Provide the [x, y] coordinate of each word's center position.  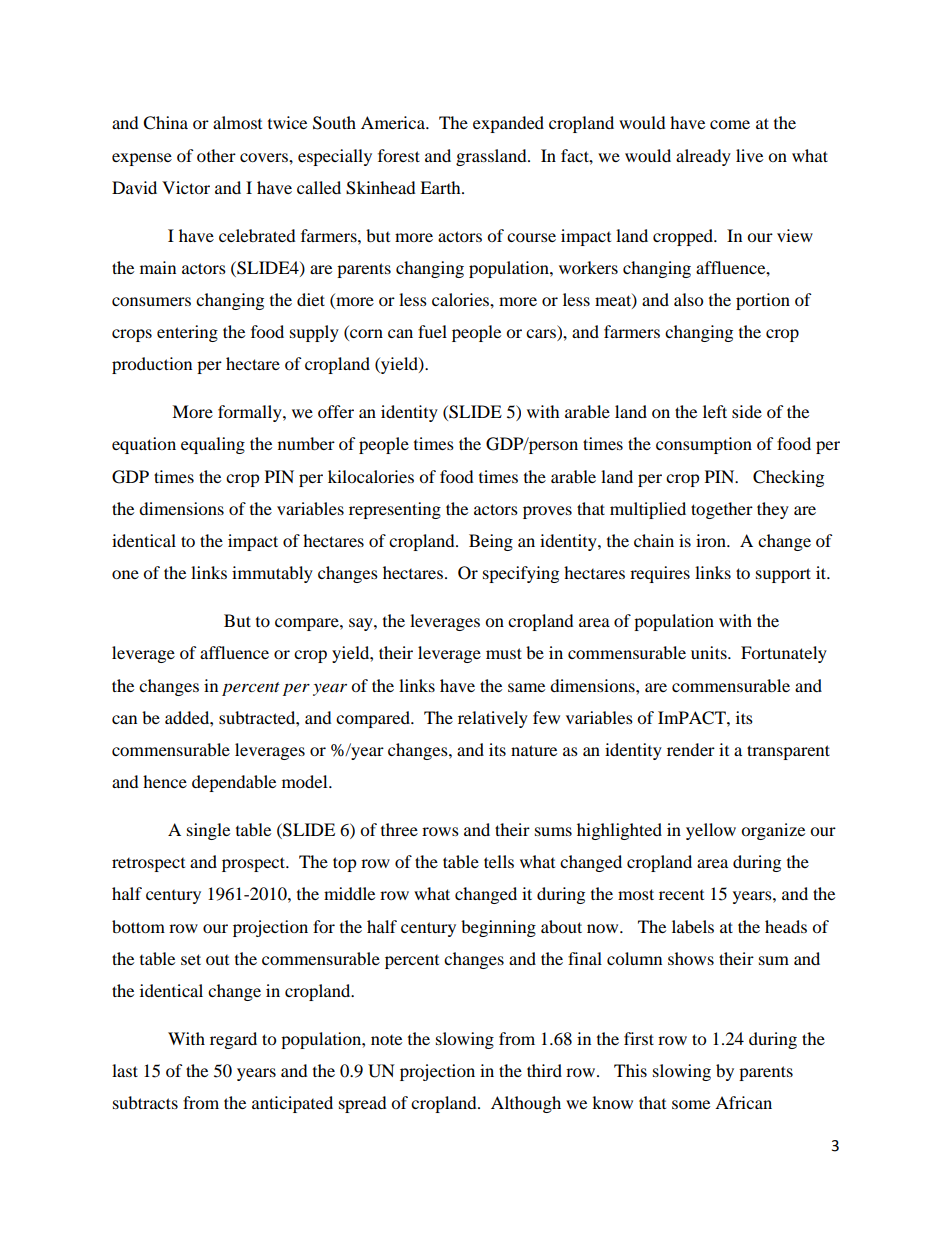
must [504, 653]
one [125, 574]
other [216, 155]
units [710, 652]
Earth [441, 187]
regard [233, 1040]
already [703, 157]
